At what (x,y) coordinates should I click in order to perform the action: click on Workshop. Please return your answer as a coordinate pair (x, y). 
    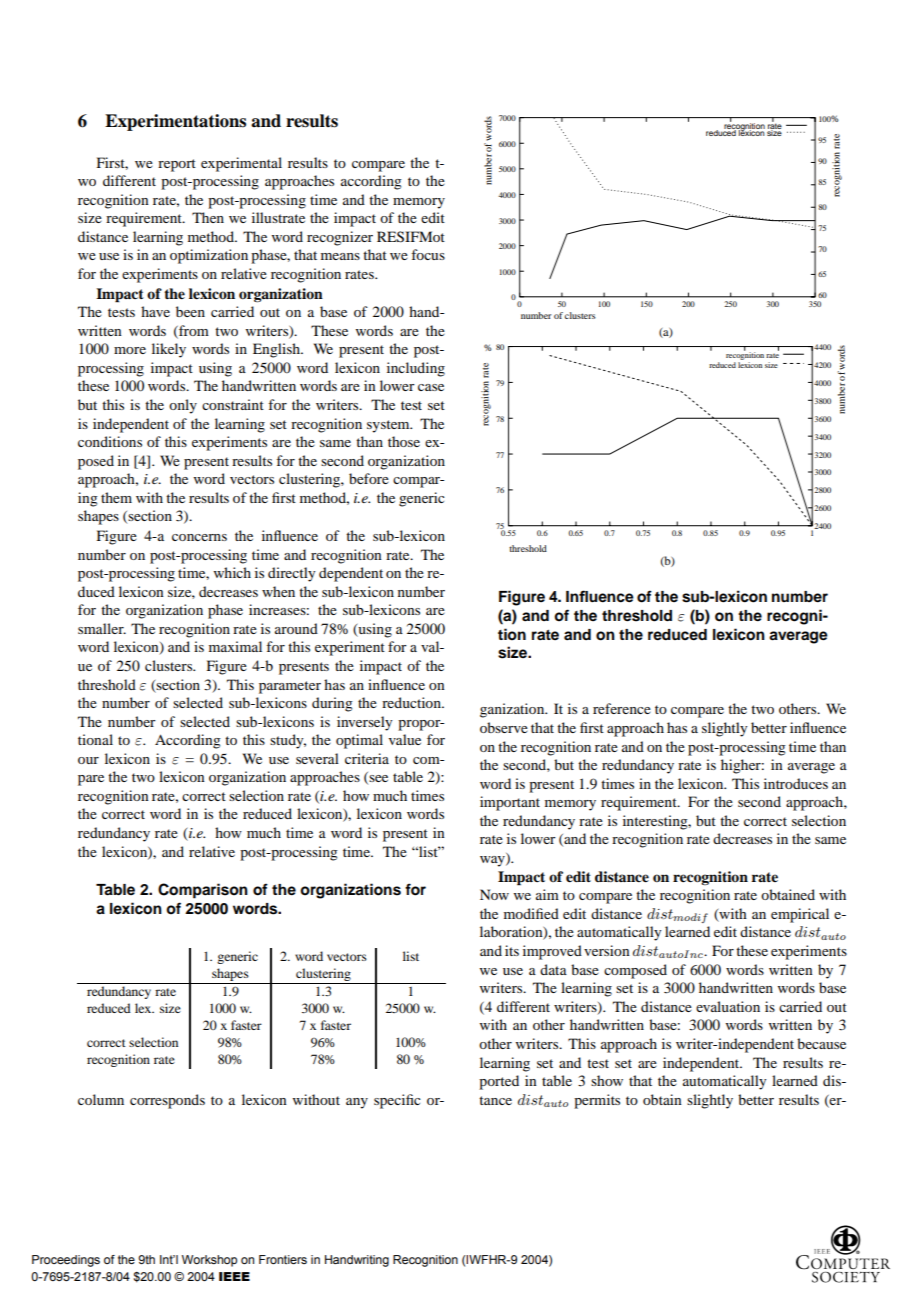
    Looking at the image, I should click on (209, 1261).
